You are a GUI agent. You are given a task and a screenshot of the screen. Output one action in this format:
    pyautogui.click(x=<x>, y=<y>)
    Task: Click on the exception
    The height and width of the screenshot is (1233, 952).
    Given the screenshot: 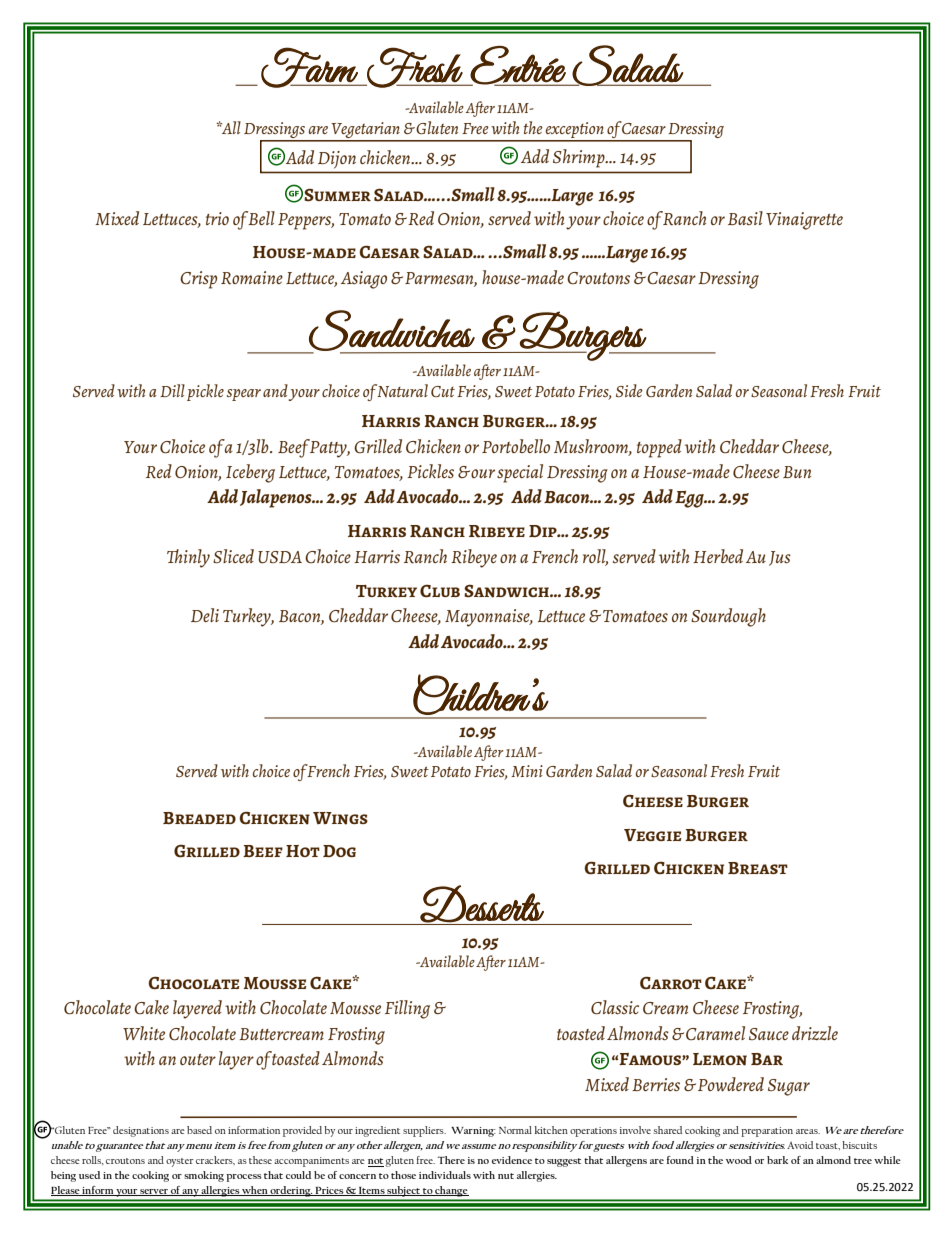 What is the action you would take?
    pyautogui.click(x=575, y=131)
